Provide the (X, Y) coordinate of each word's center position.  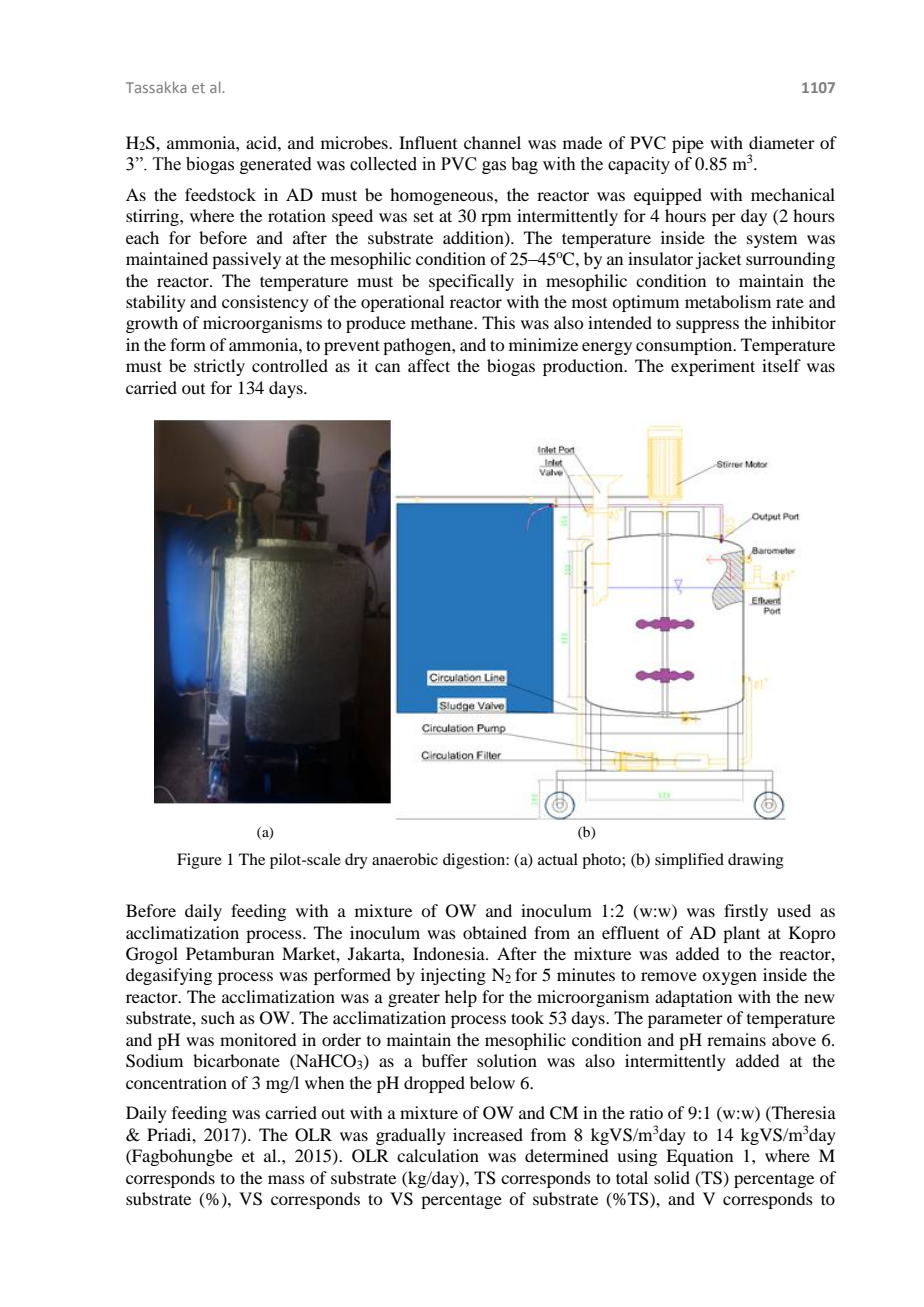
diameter (782, 142)
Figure (199, 861)
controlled (290, 365)
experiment (713, 367)
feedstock (220, 194)
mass (286, 1179)
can (387, 367)
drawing (756, 861)
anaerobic (405, 859)
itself (781, 365)
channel (492, 142)
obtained (495, 932)
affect (429, 365)
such (218, 1017)
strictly (219, 367)
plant (741, 934)
